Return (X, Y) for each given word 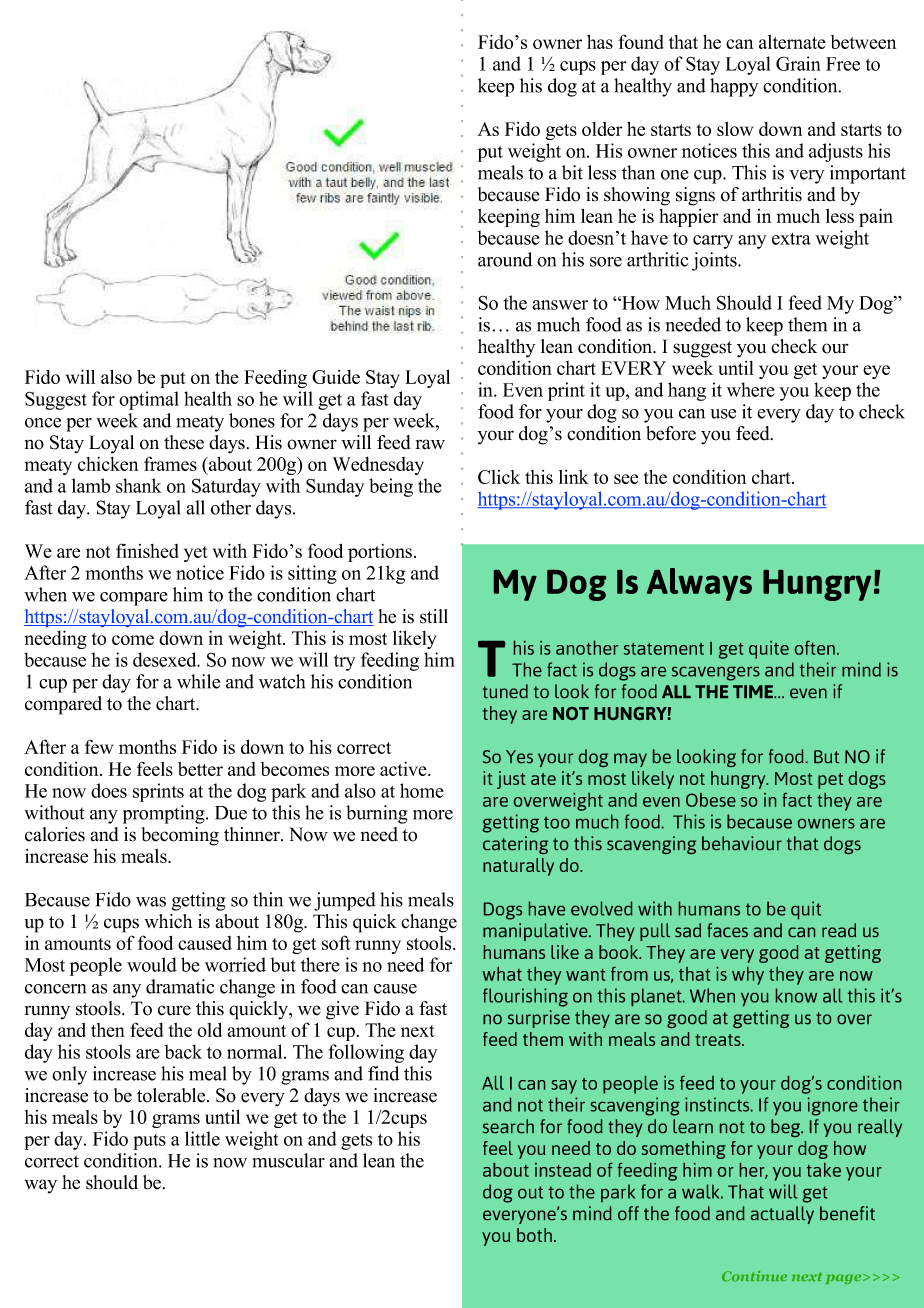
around (505, 259)
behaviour (742, 843)
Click (499, 477)
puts (149, 1142)
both (534, 1235)
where (751, 389)
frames (170, 463)
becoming (180, 836)
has (600, 42)
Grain (798, 63)
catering (515, 845)
